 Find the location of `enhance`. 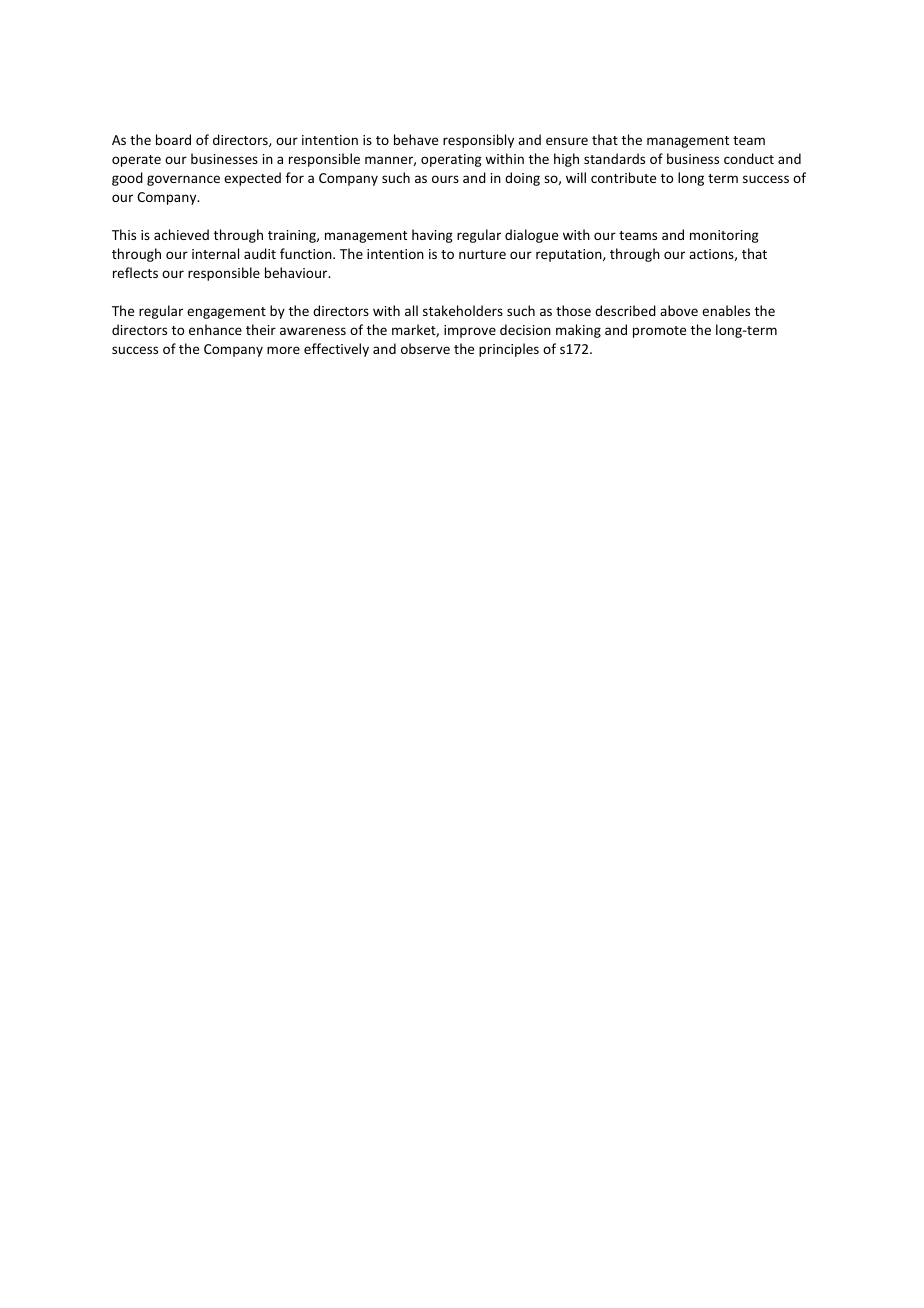

enhance is located at coordinates (215, 329).
